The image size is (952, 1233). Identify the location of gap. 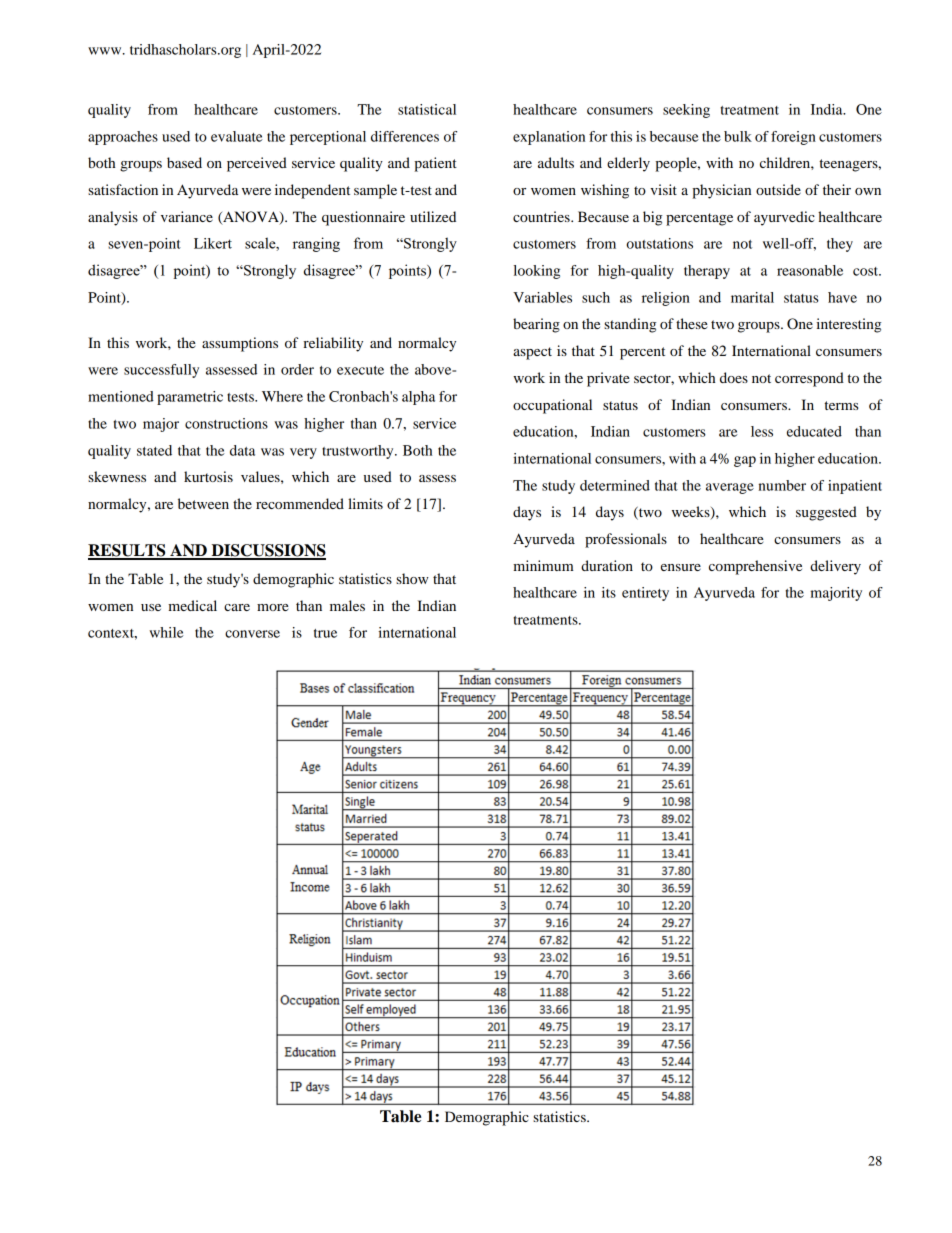
(745, 461).
